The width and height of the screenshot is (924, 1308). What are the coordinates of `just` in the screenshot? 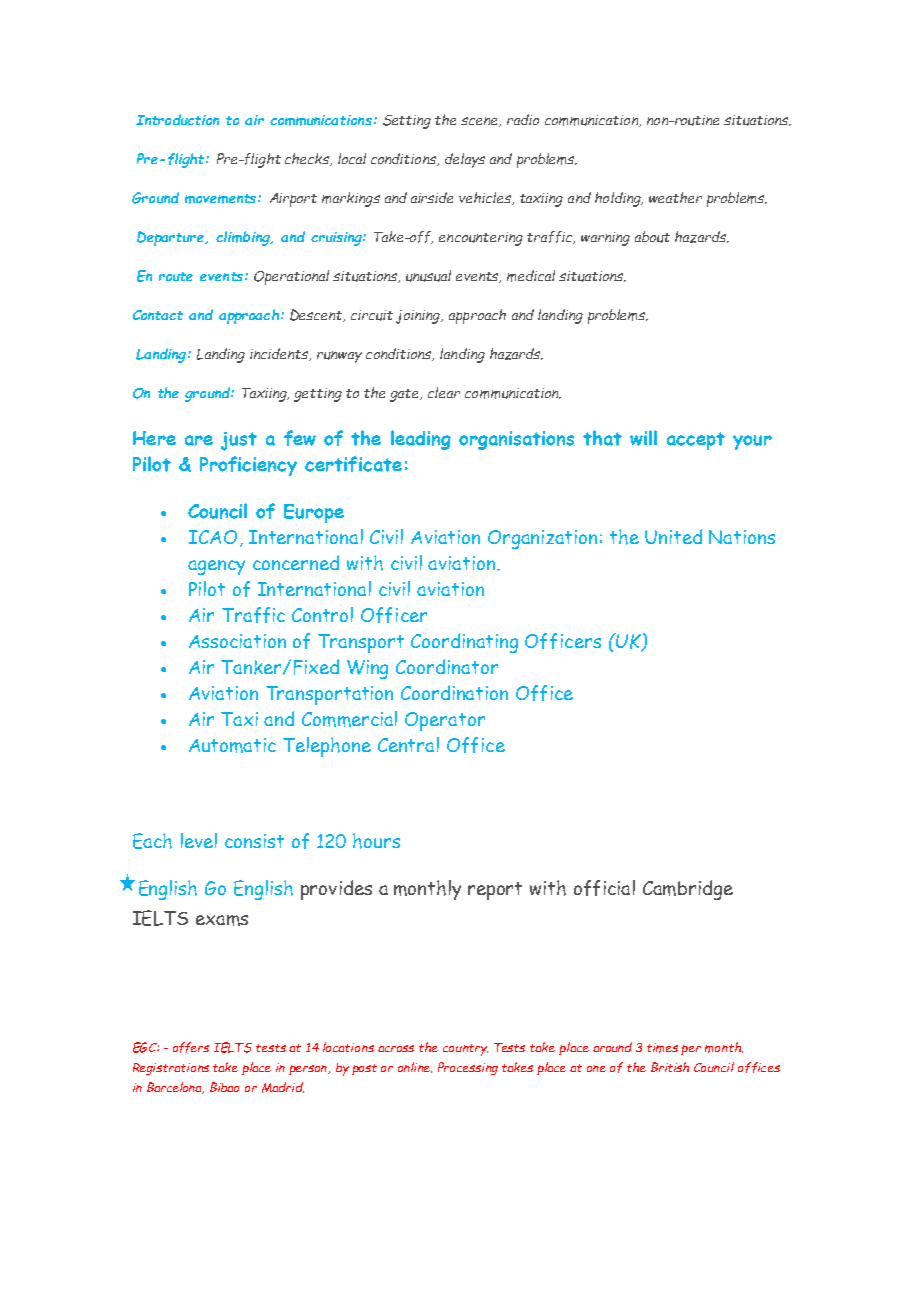 It's located at (239, 441).
